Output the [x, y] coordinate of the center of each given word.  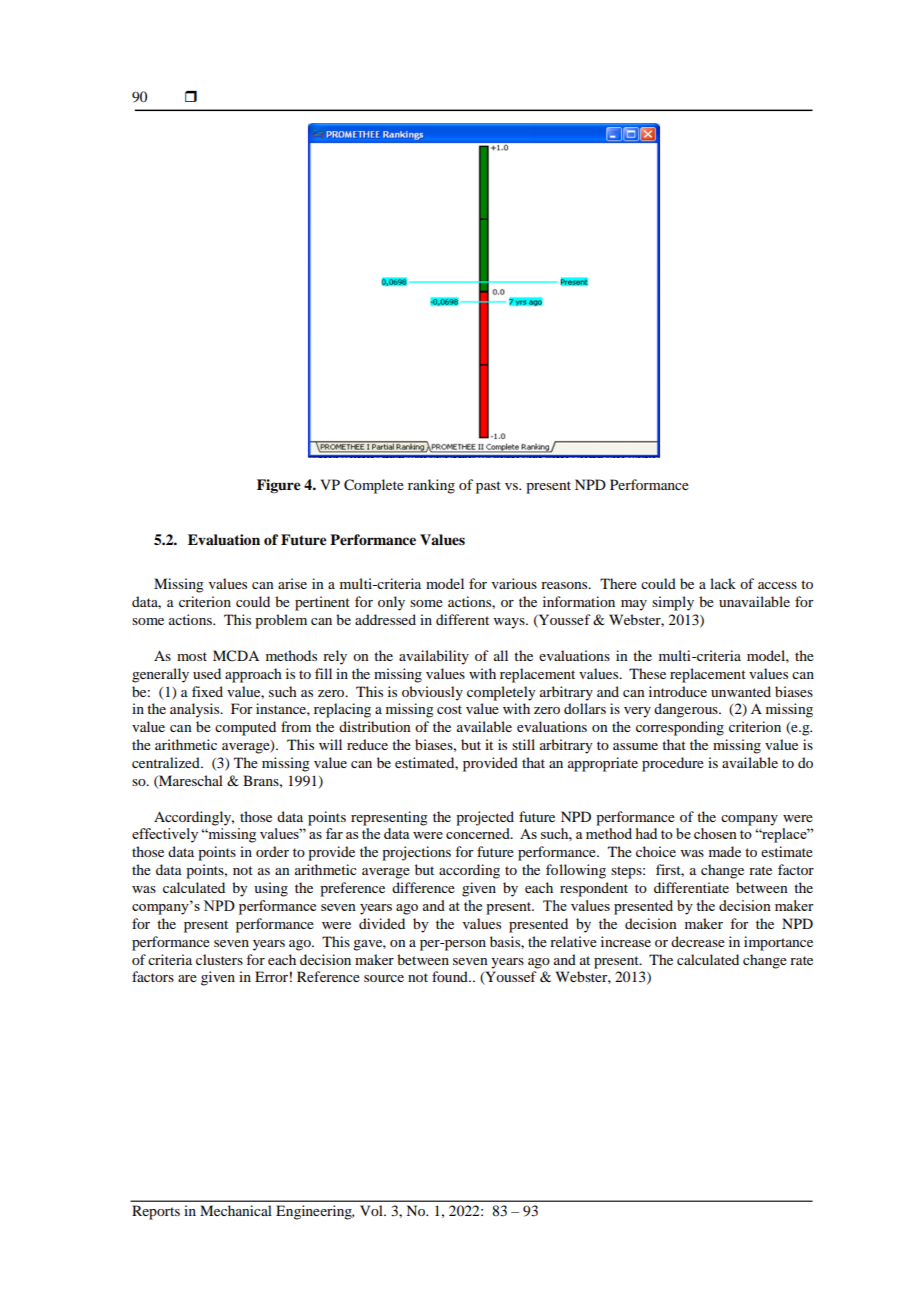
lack [723, 583]
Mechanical [236, 1210]
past [488, 487]
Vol [372, 1210]
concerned [479, 833]
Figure [279, 486]
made [725, 851]
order [272, 851]
